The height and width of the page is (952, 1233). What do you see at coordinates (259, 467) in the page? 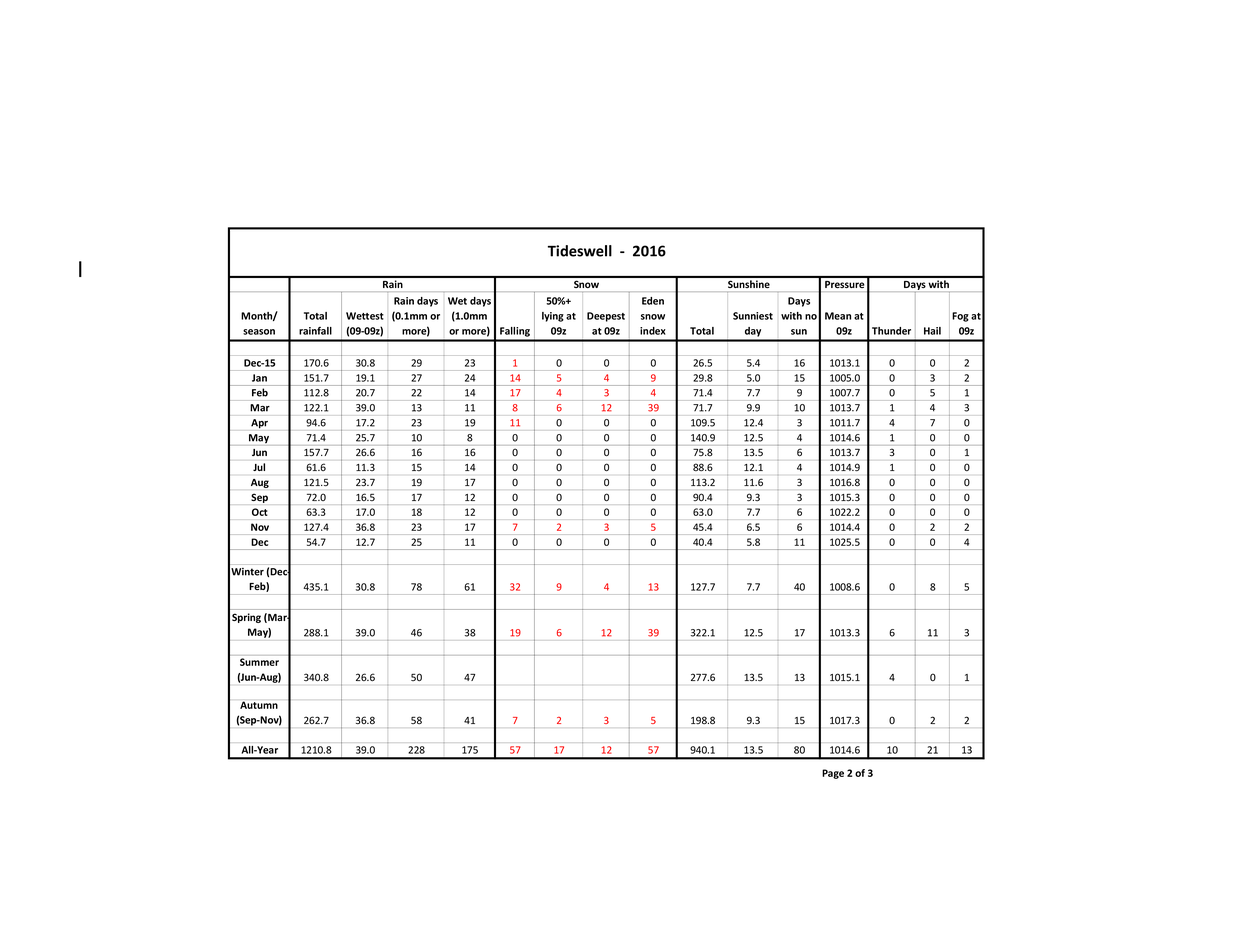
I see `Jul` at bounding box center [259, 467].
